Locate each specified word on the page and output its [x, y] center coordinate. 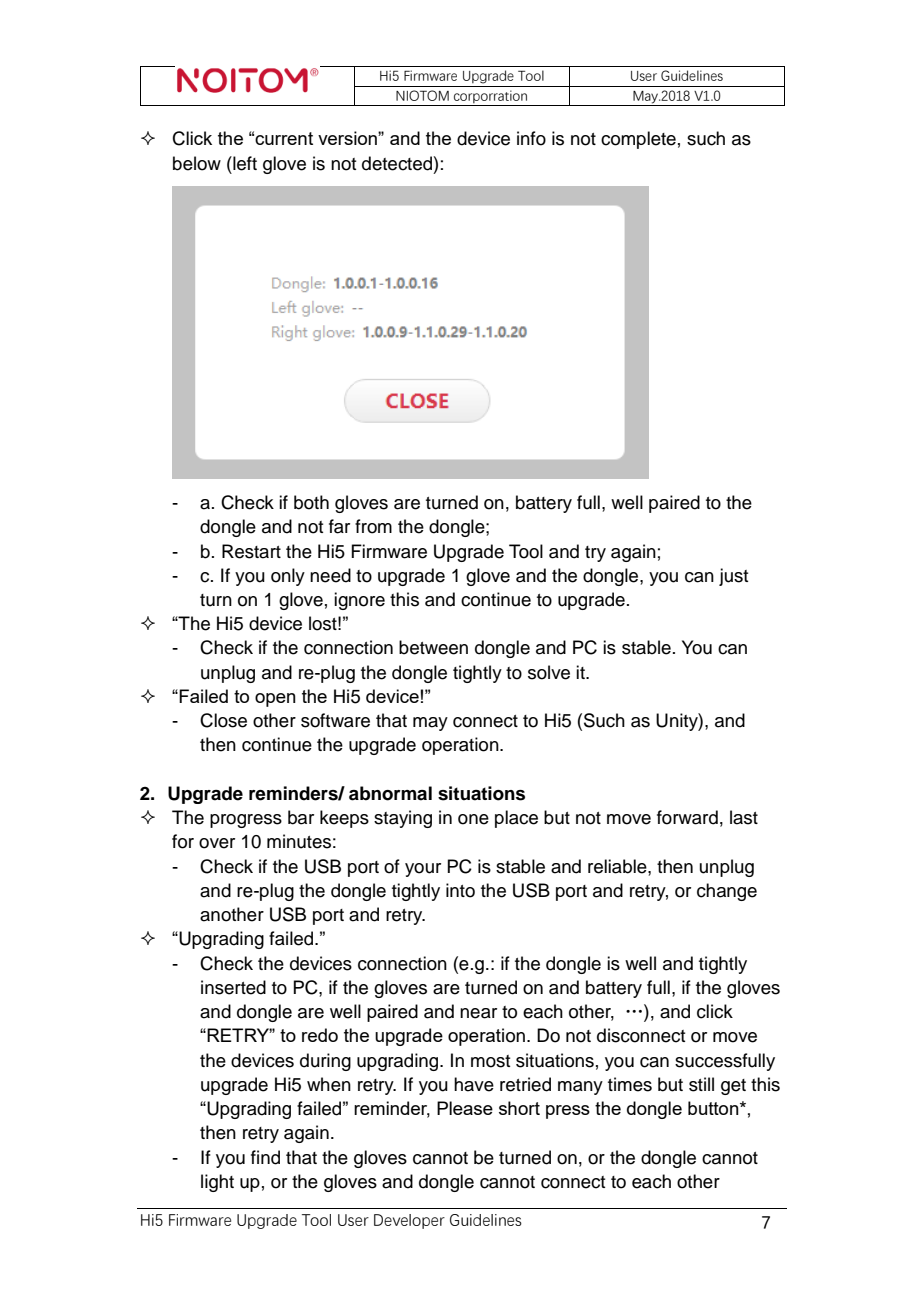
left [244, 163]
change [727, 892]
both [311, 502]
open [275, 700]
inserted [233, 987]
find [265, 1157]
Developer [409, 1221]
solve [549, 672]
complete [638, 140]
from [373, 526]
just [733, 577]
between [433, 647]
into [460, 890]
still [701, 1084]
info [531, 138]
